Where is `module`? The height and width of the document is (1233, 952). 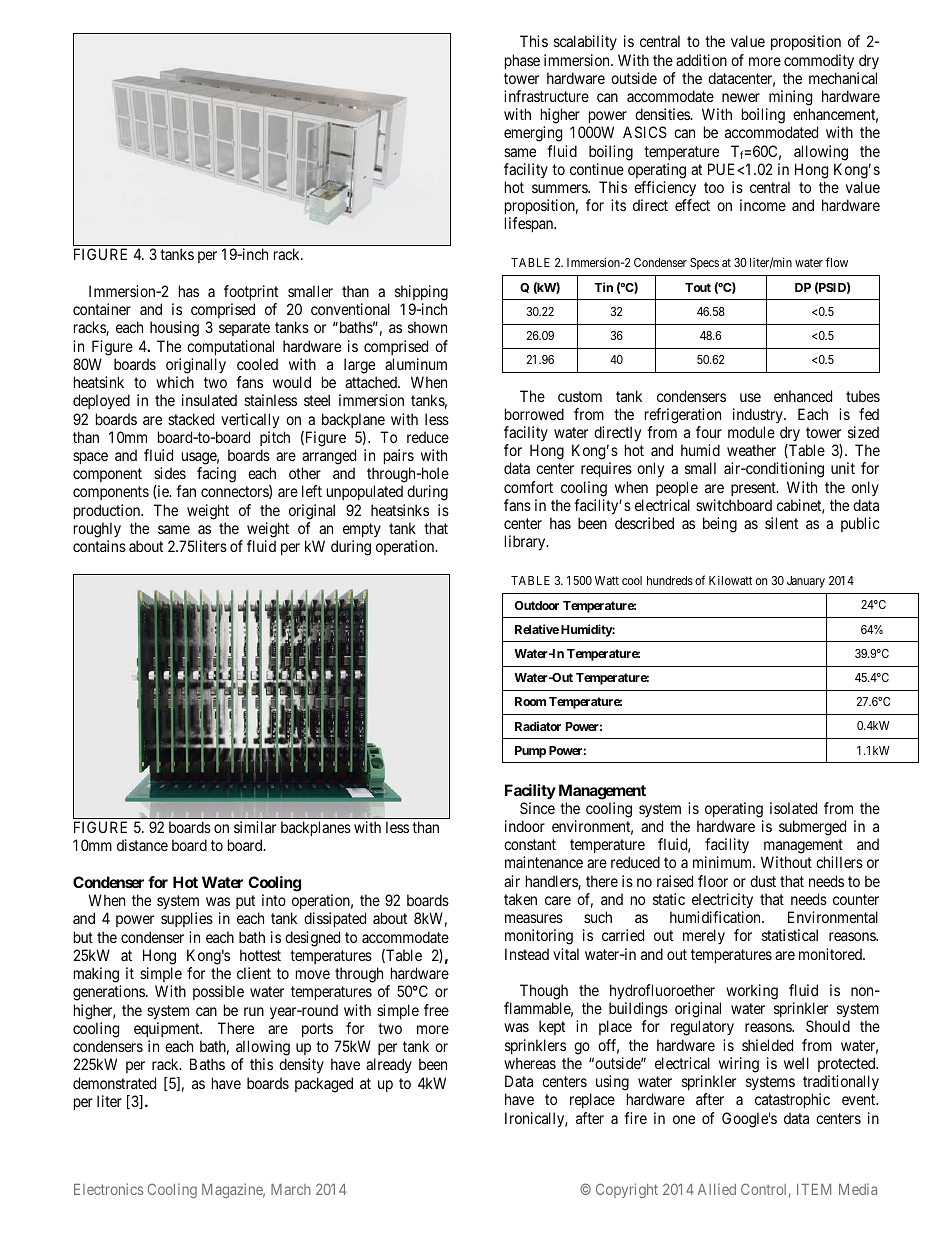
module is located at coordinates (751, 432).
